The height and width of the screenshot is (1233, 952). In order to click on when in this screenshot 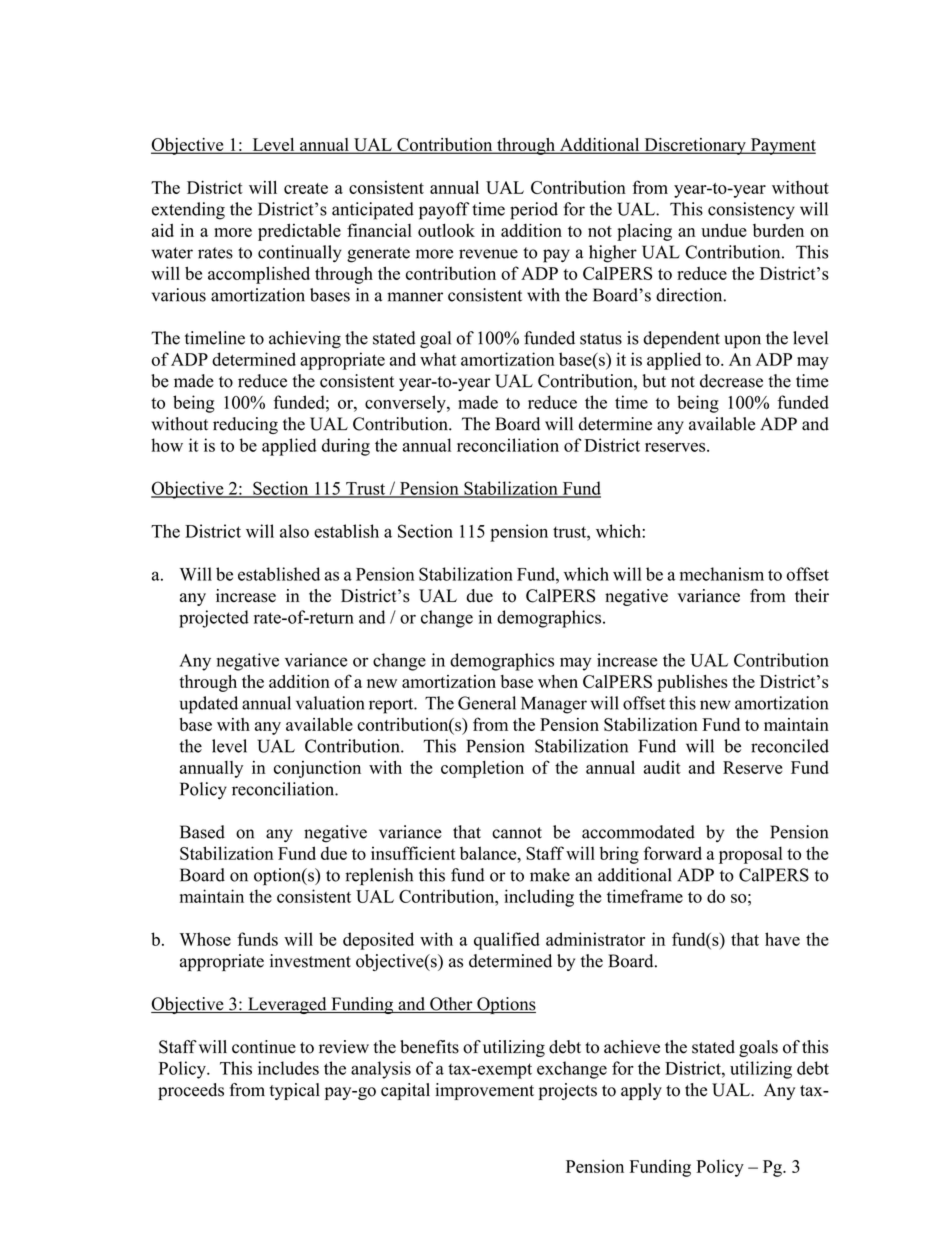, I will do `click(558, 681)`.
